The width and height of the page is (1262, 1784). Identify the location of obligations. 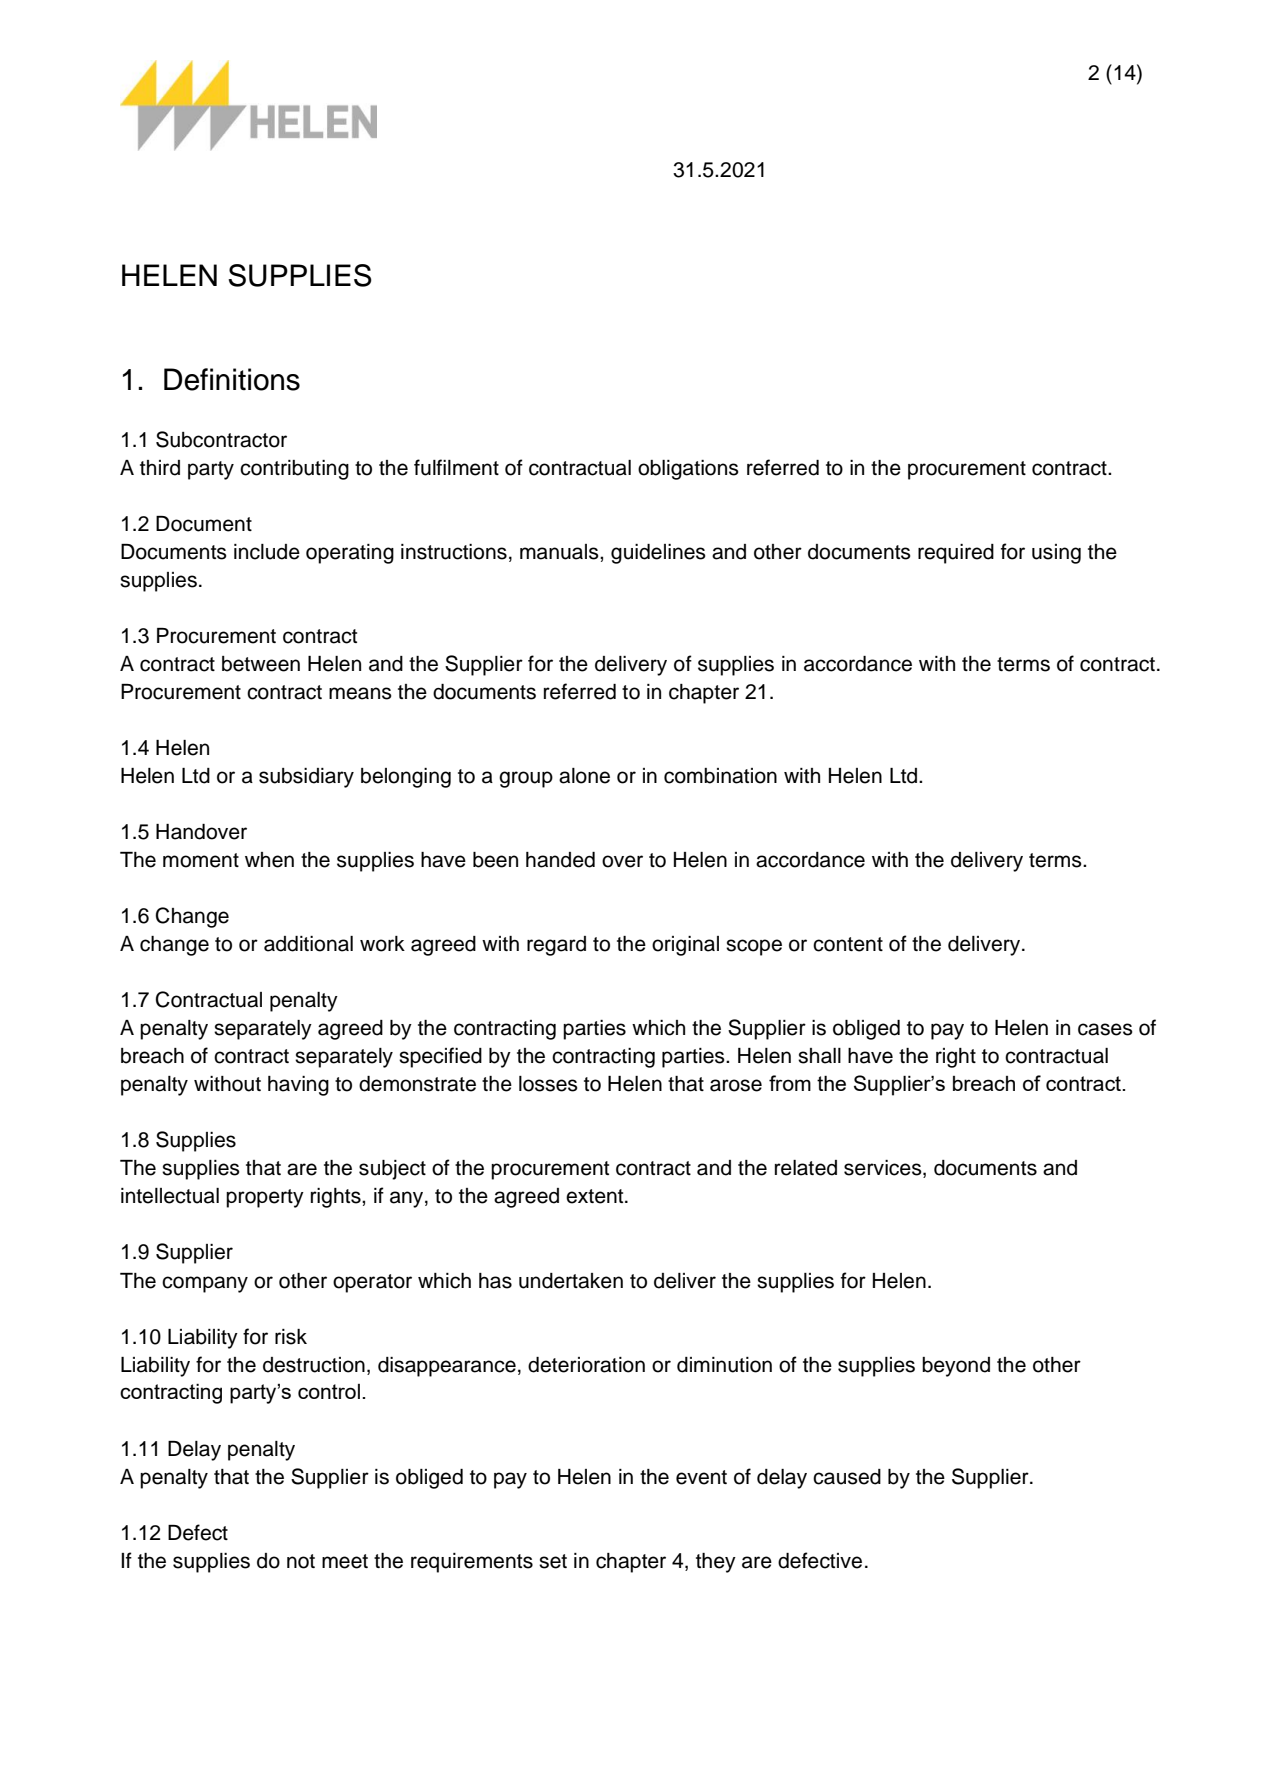
(688, 470).
